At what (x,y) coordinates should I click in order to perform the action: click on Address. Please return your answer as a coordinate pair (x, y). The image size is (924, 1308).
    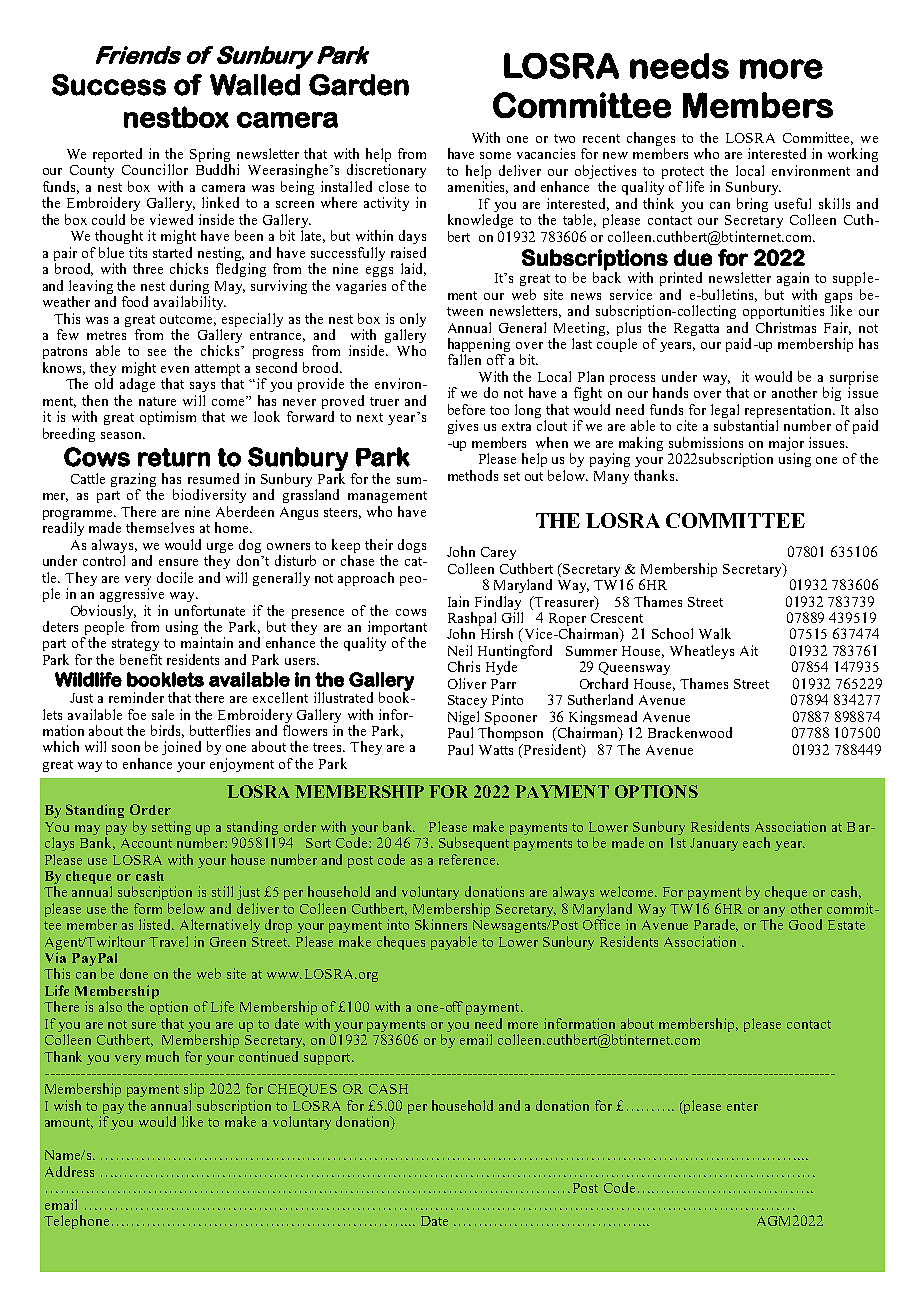
    Looking at the image, I should click on (69, 1171).
